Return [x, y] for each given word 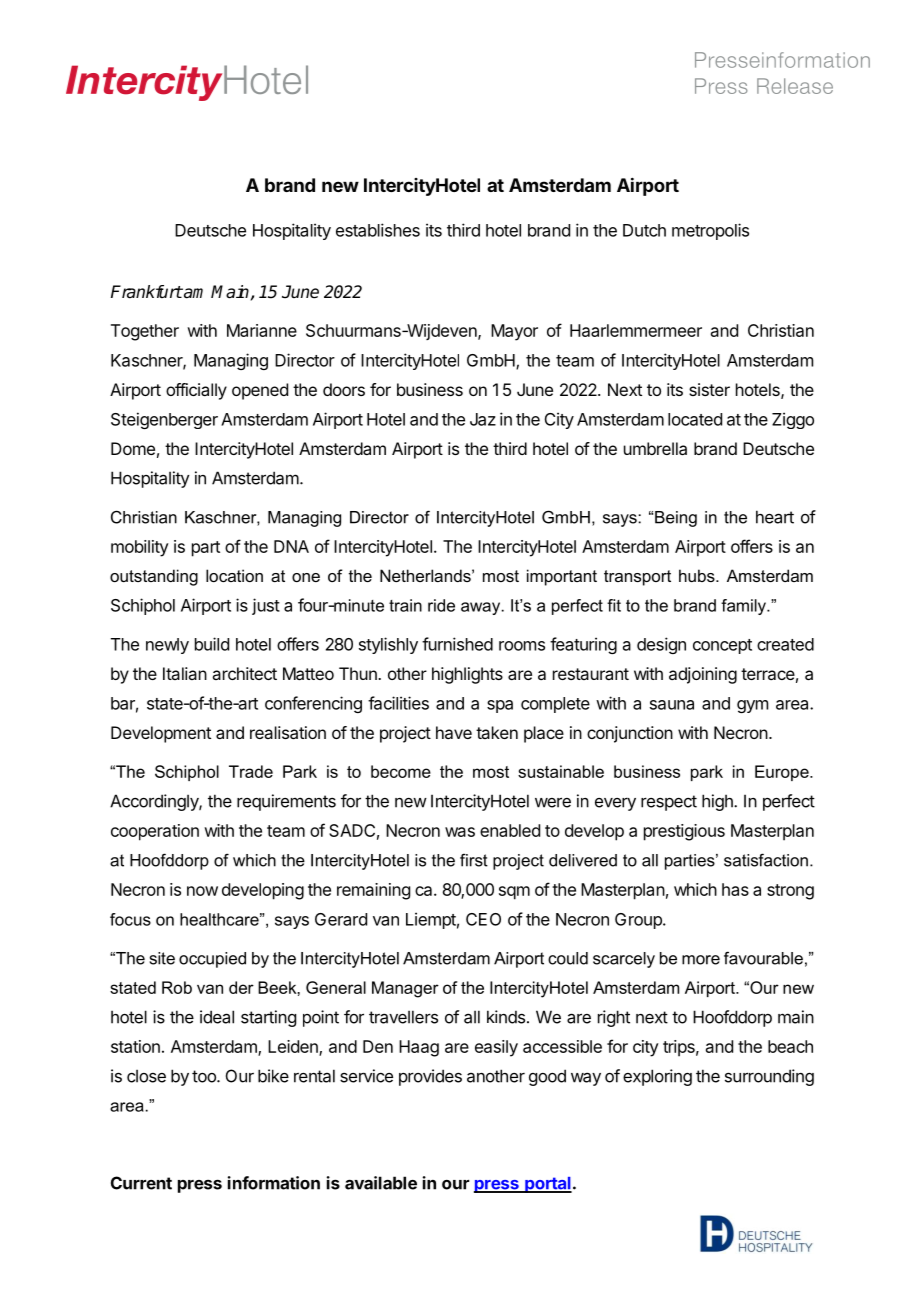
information [274, 1183]
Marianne [262, 330]
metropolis [710, 231]
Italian [185, 673]
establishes [378, 230]
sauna [672, 705]
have [454, 732]
